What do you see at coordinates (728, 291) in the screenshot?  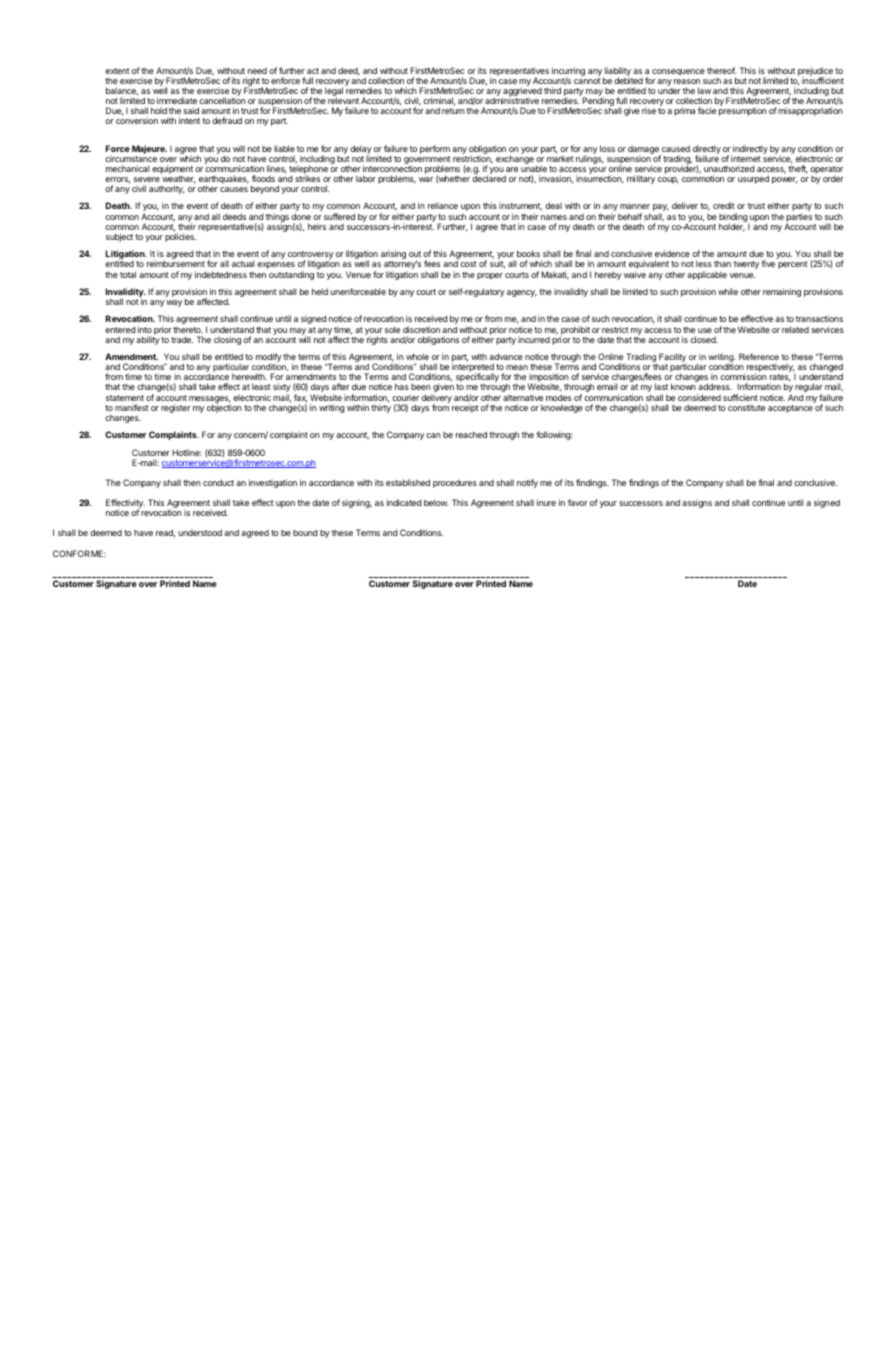 I see `while` at bounding box center [728, 291].
